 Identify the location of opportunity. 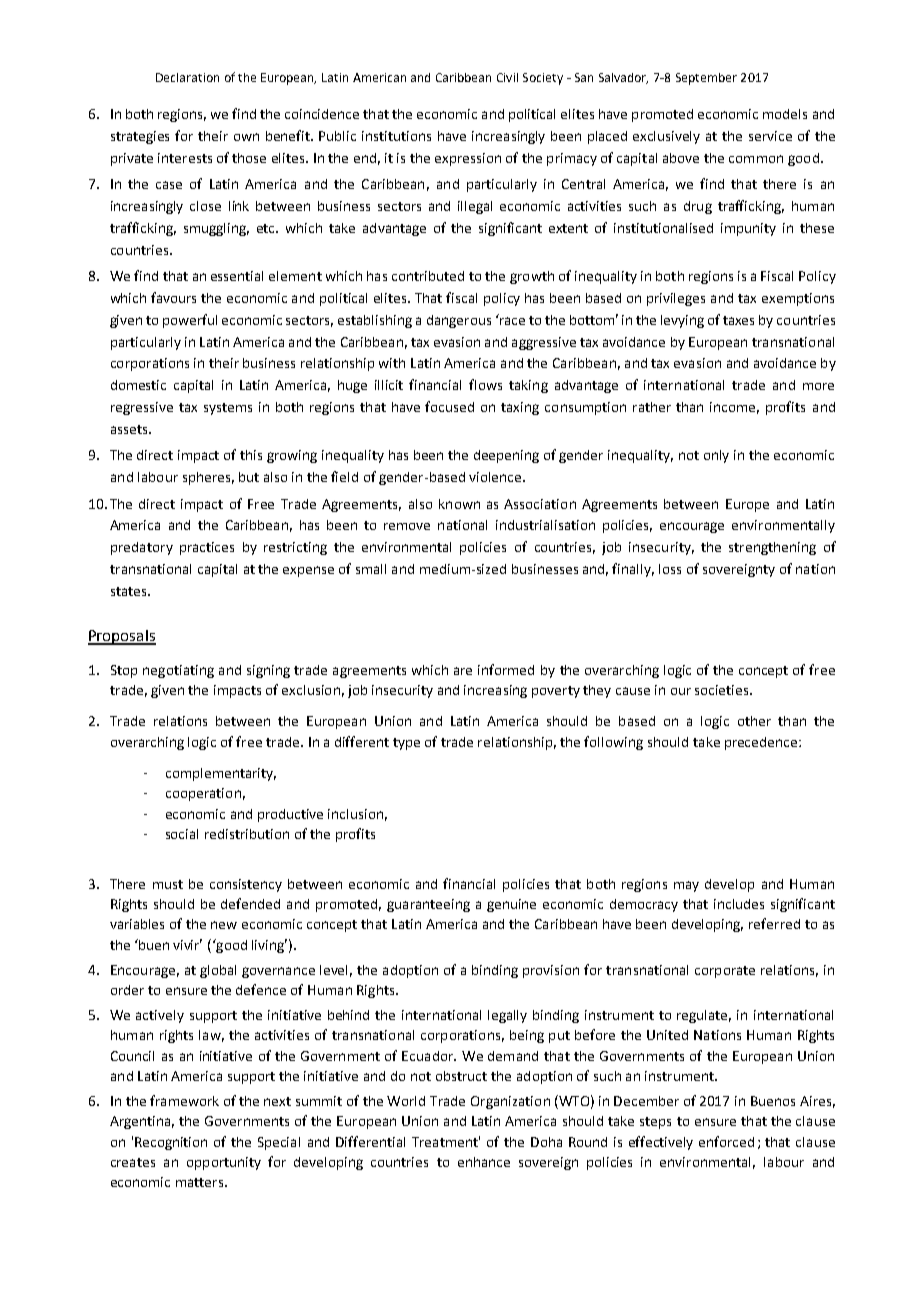
(224, 1163).
